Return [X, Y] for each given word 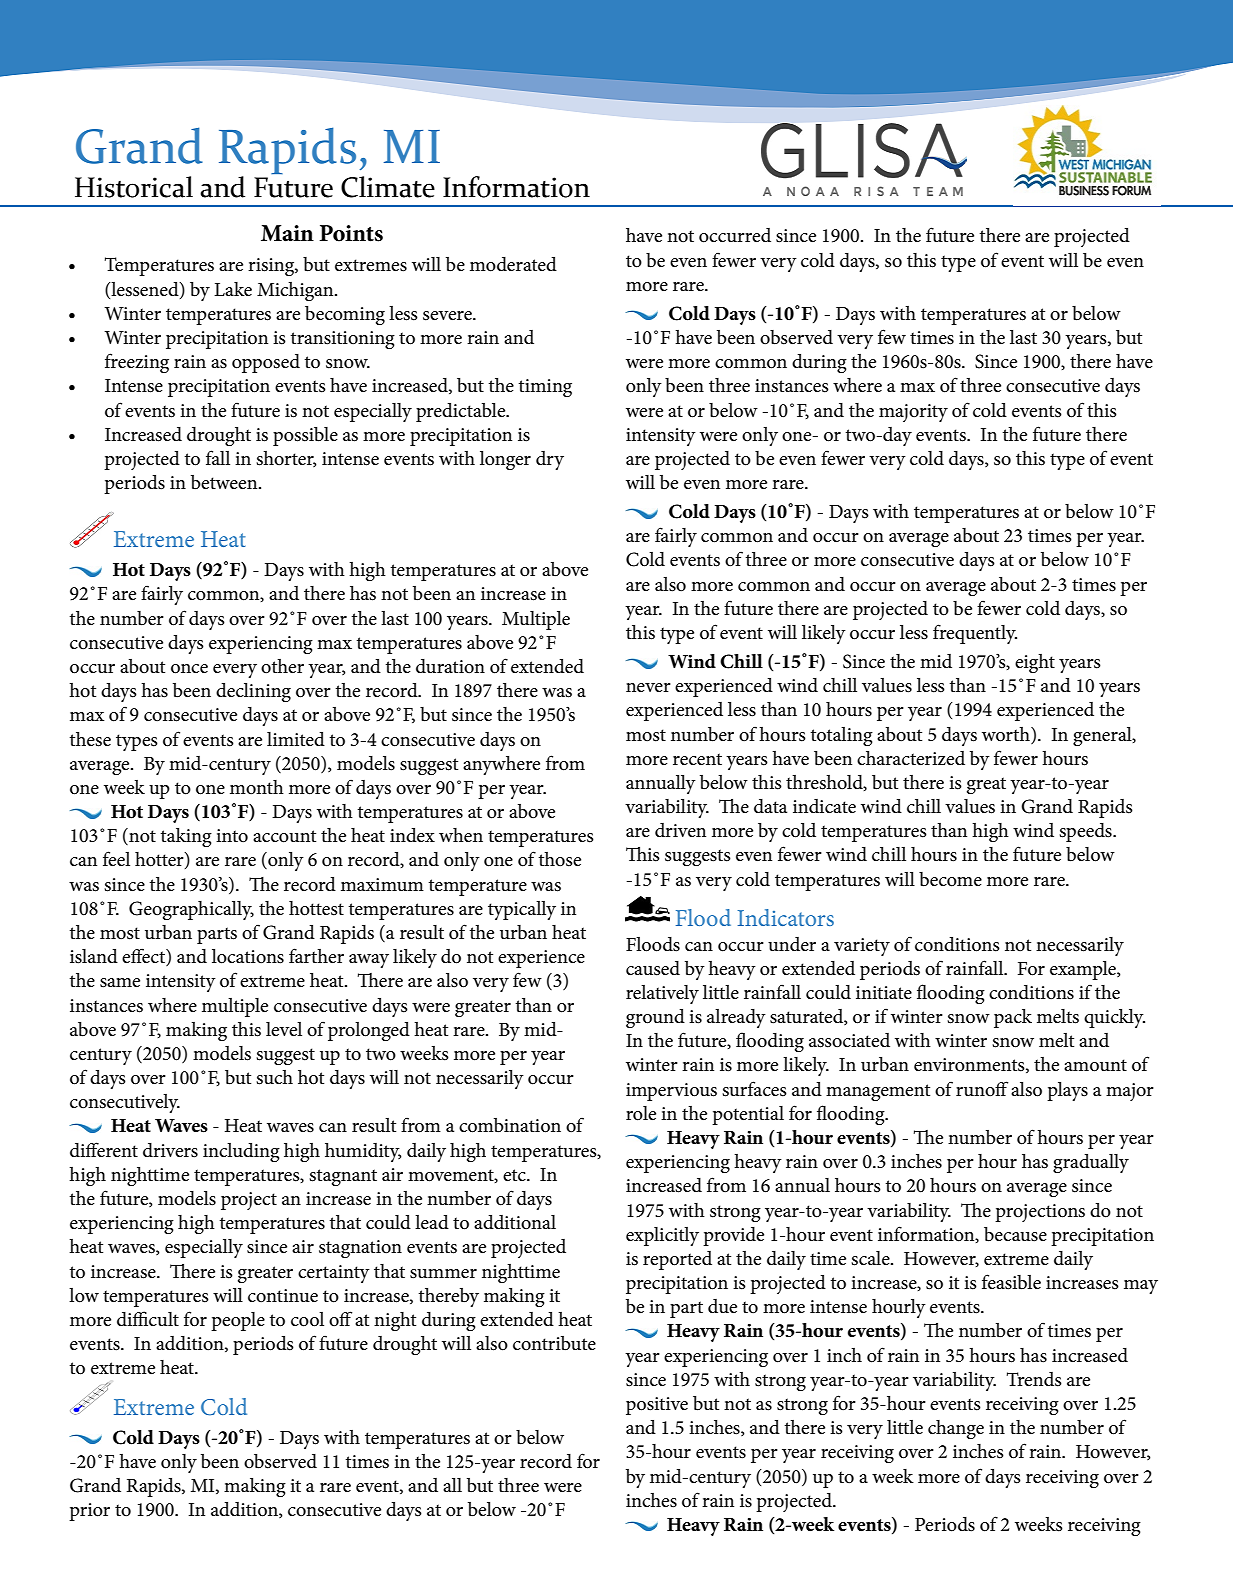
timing [545, 388]
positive [657, 1406]
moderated [513, 264]
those [560, 859]
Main [287, 233]
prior [89, 1512]
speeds [1086, 832]
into [232, 835]
